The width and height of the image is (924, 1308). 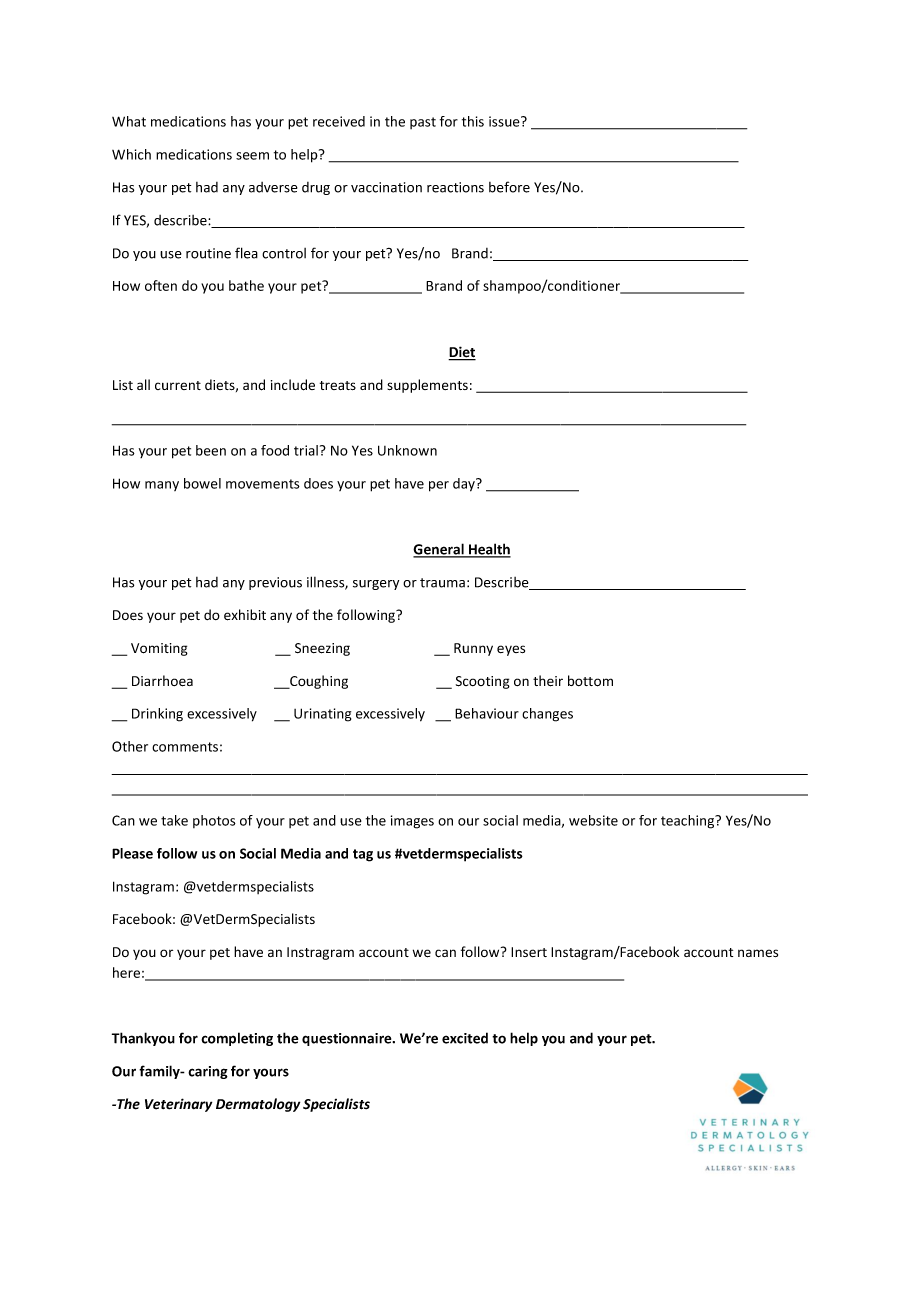 I want to click on excited, so click(x=465, y=1038).
